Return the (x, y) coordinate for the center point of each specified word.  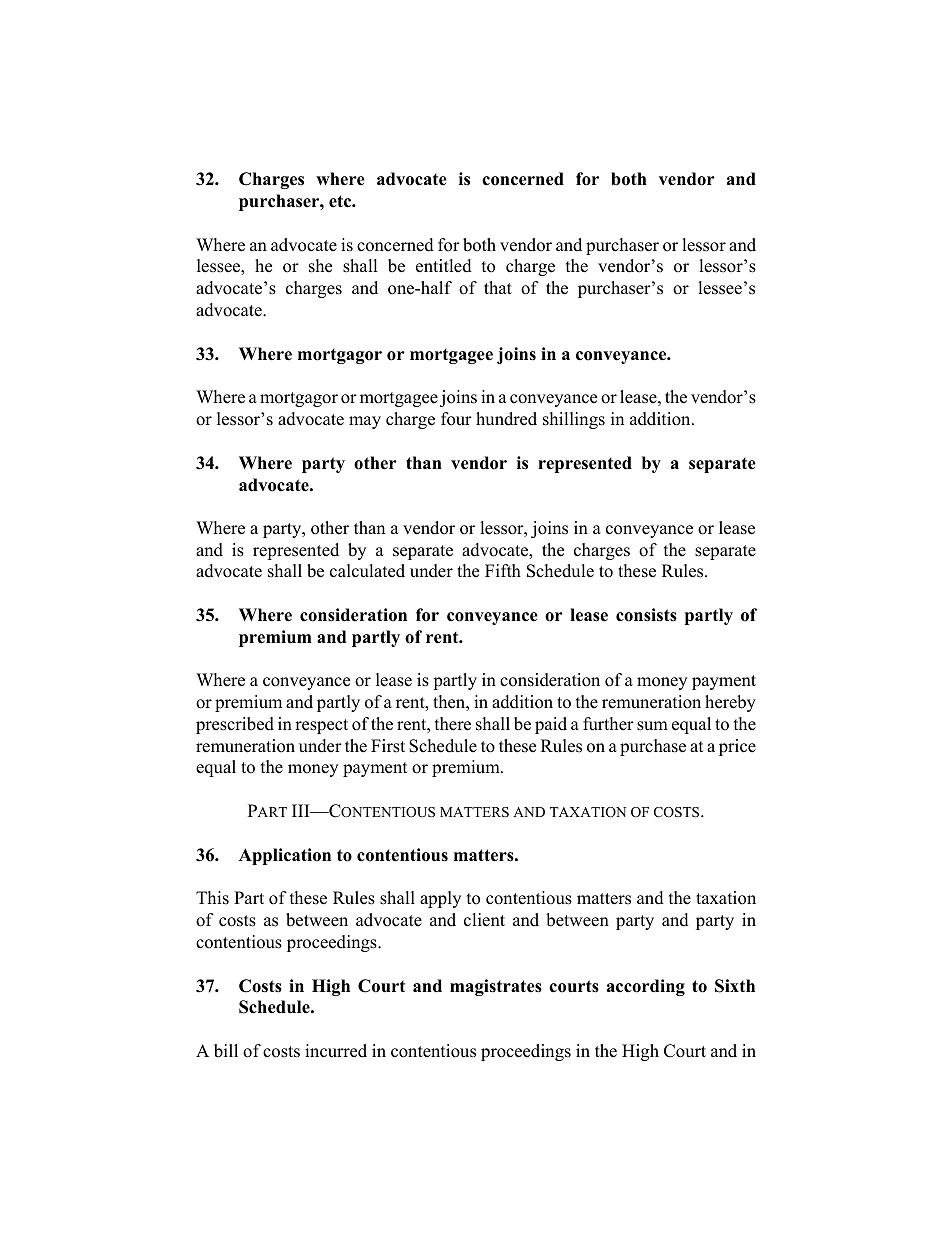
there (453, 724)
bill (226, 1051)
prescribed (235, 725)
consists (646, 615)
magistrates (496, 987)
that (498, 287)
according (646, 987)
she (320, 266)
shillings (574, 420)
